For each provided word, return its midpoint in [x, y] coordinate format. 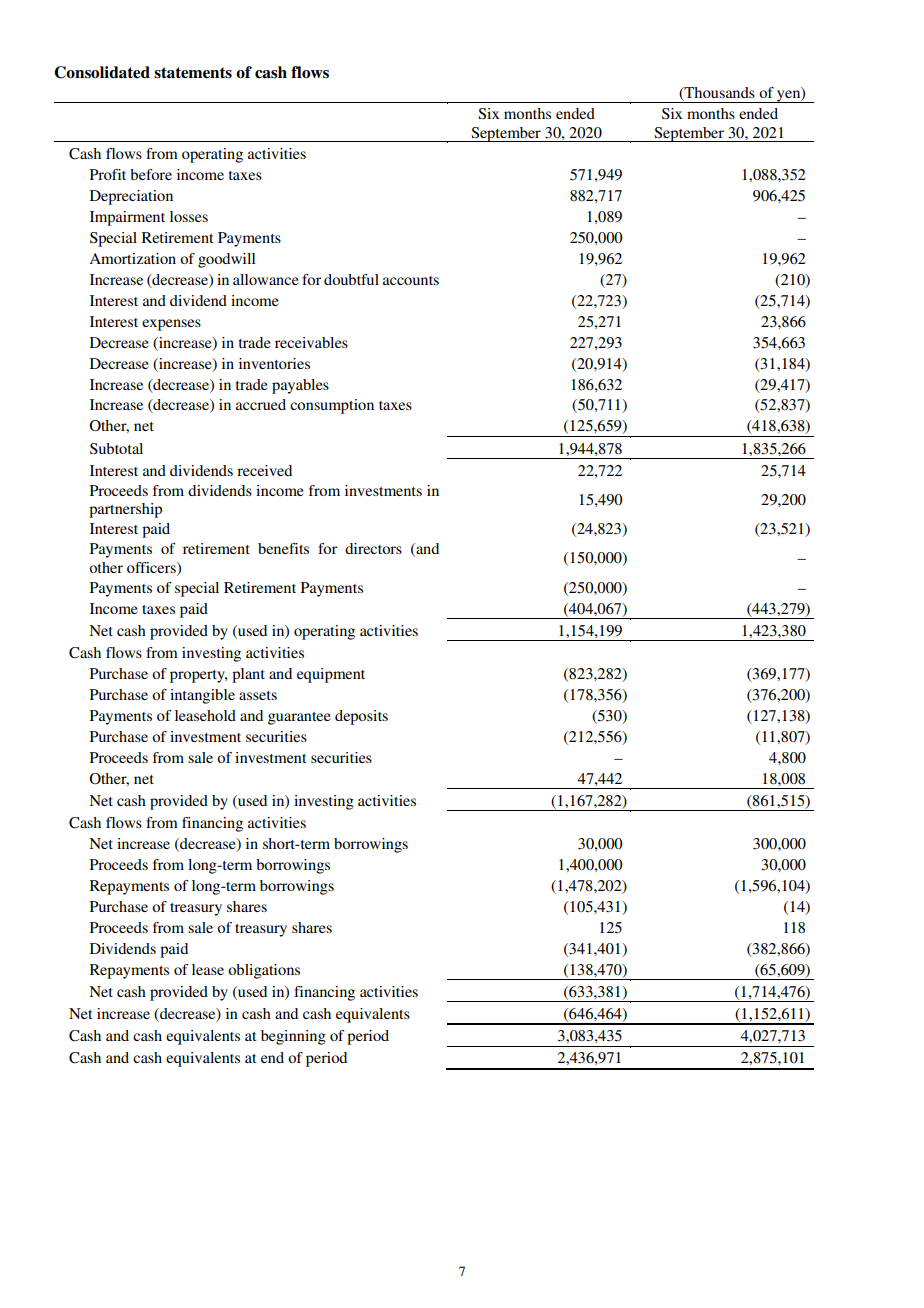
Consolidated [102, 72]
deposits [361, 717]
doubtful [351, 279]
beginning [293, 1037]
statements [193, 73]
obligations [264, 971]
